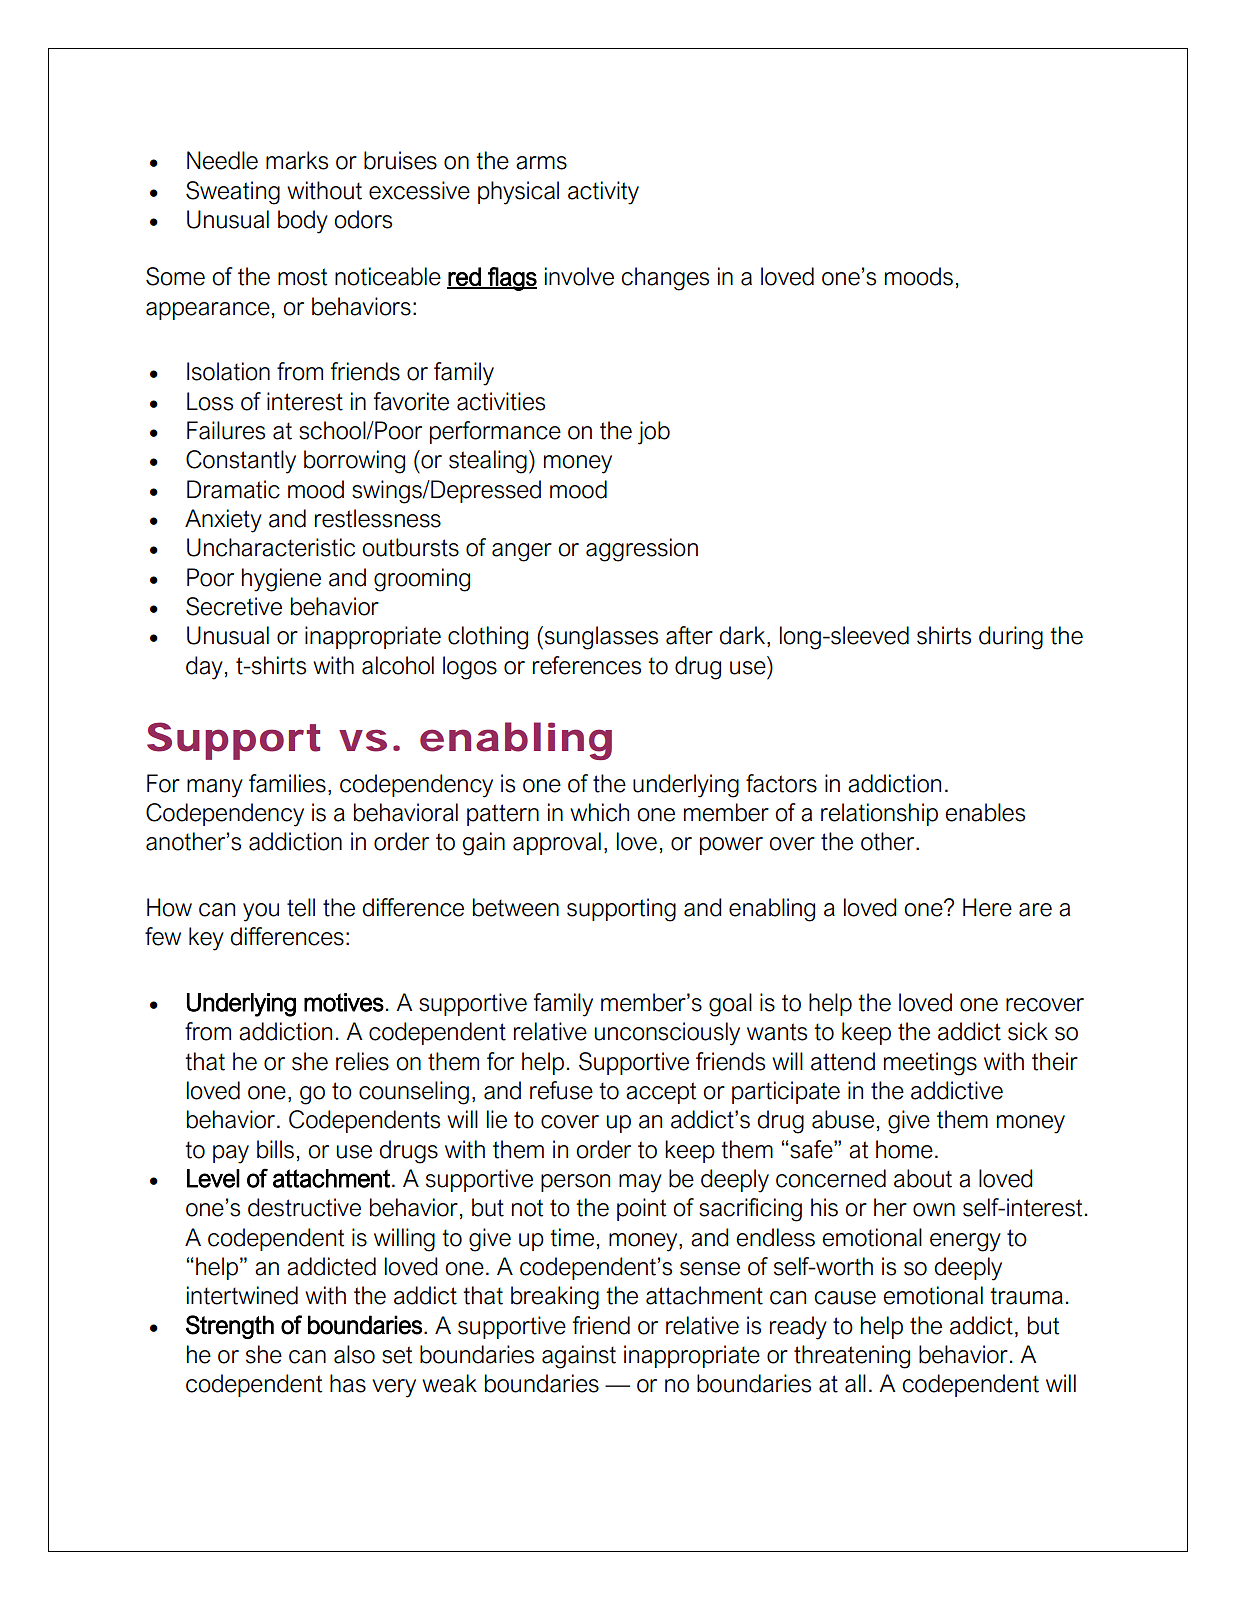  What do you see at coordinates (603, 193) in the page?
I see `activity` at bounding box center [603, 193].
